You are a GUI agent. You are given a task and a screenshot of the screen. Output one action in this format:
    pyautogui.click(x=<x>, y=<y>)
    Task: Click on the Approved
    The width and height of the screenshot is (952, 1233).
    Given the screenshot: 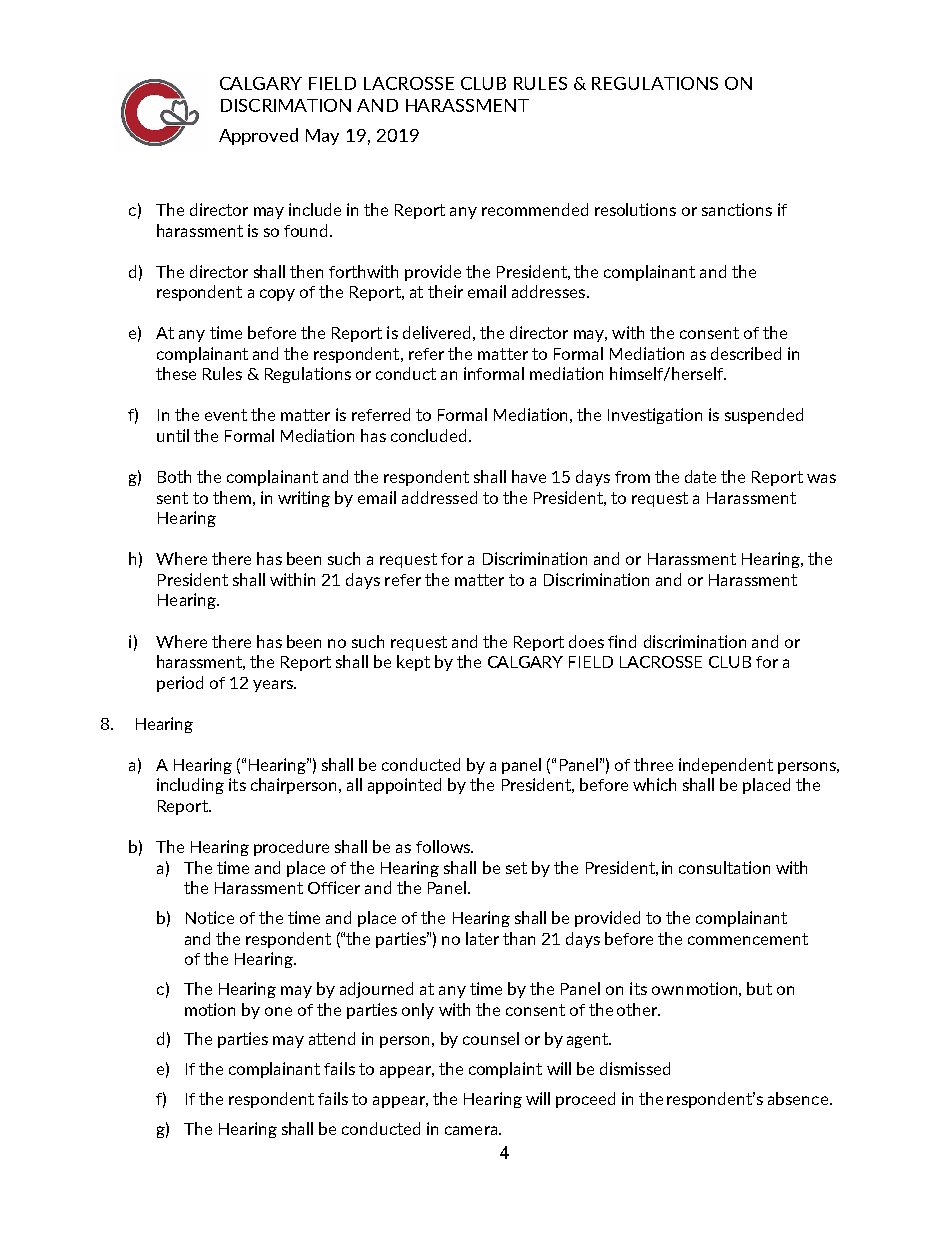 What is the action you would take?
    pyautogui.click(x=258, y=136)
